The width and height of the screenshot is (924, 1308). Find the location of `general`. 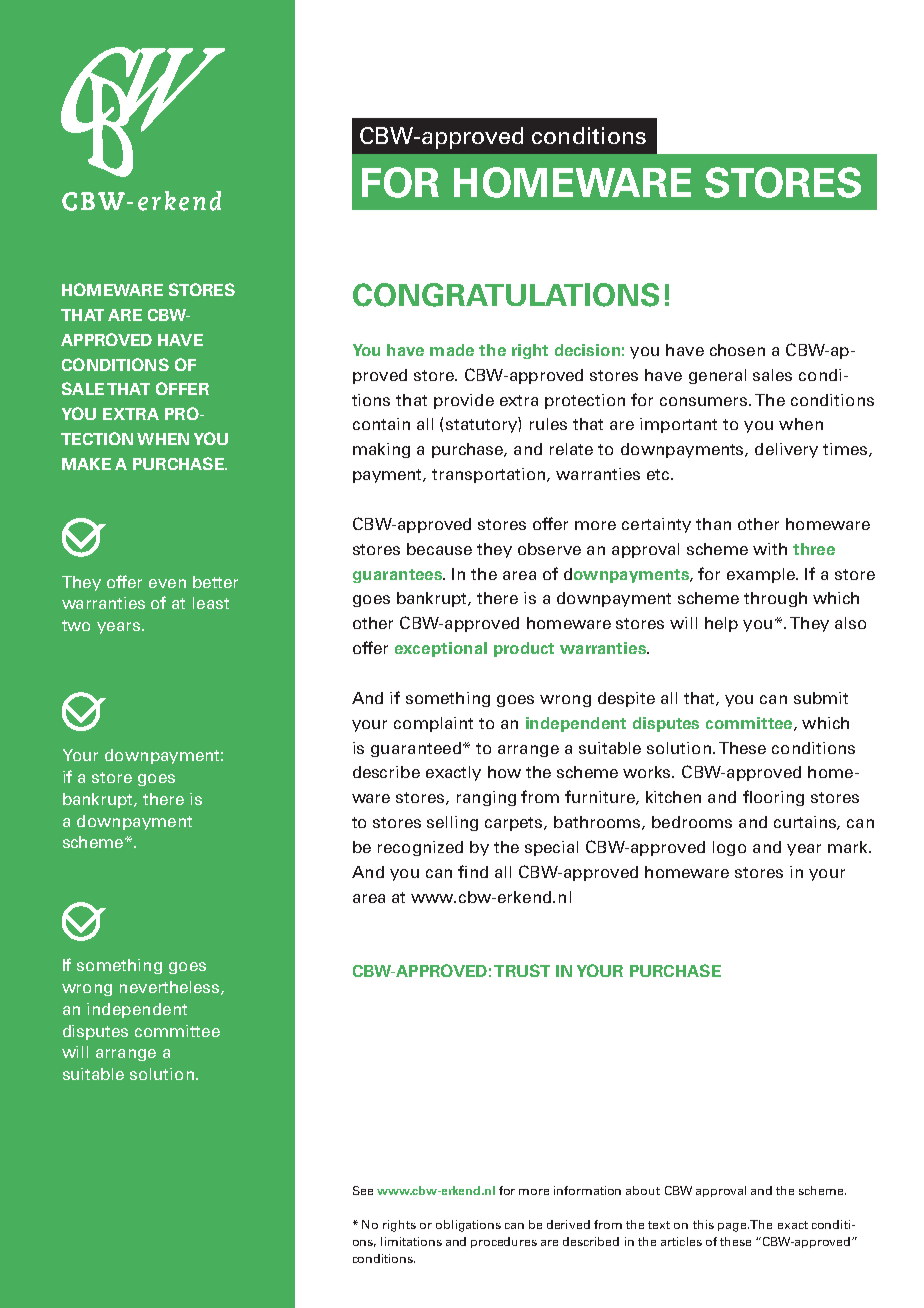

general is located at coordinates (717, 376).
